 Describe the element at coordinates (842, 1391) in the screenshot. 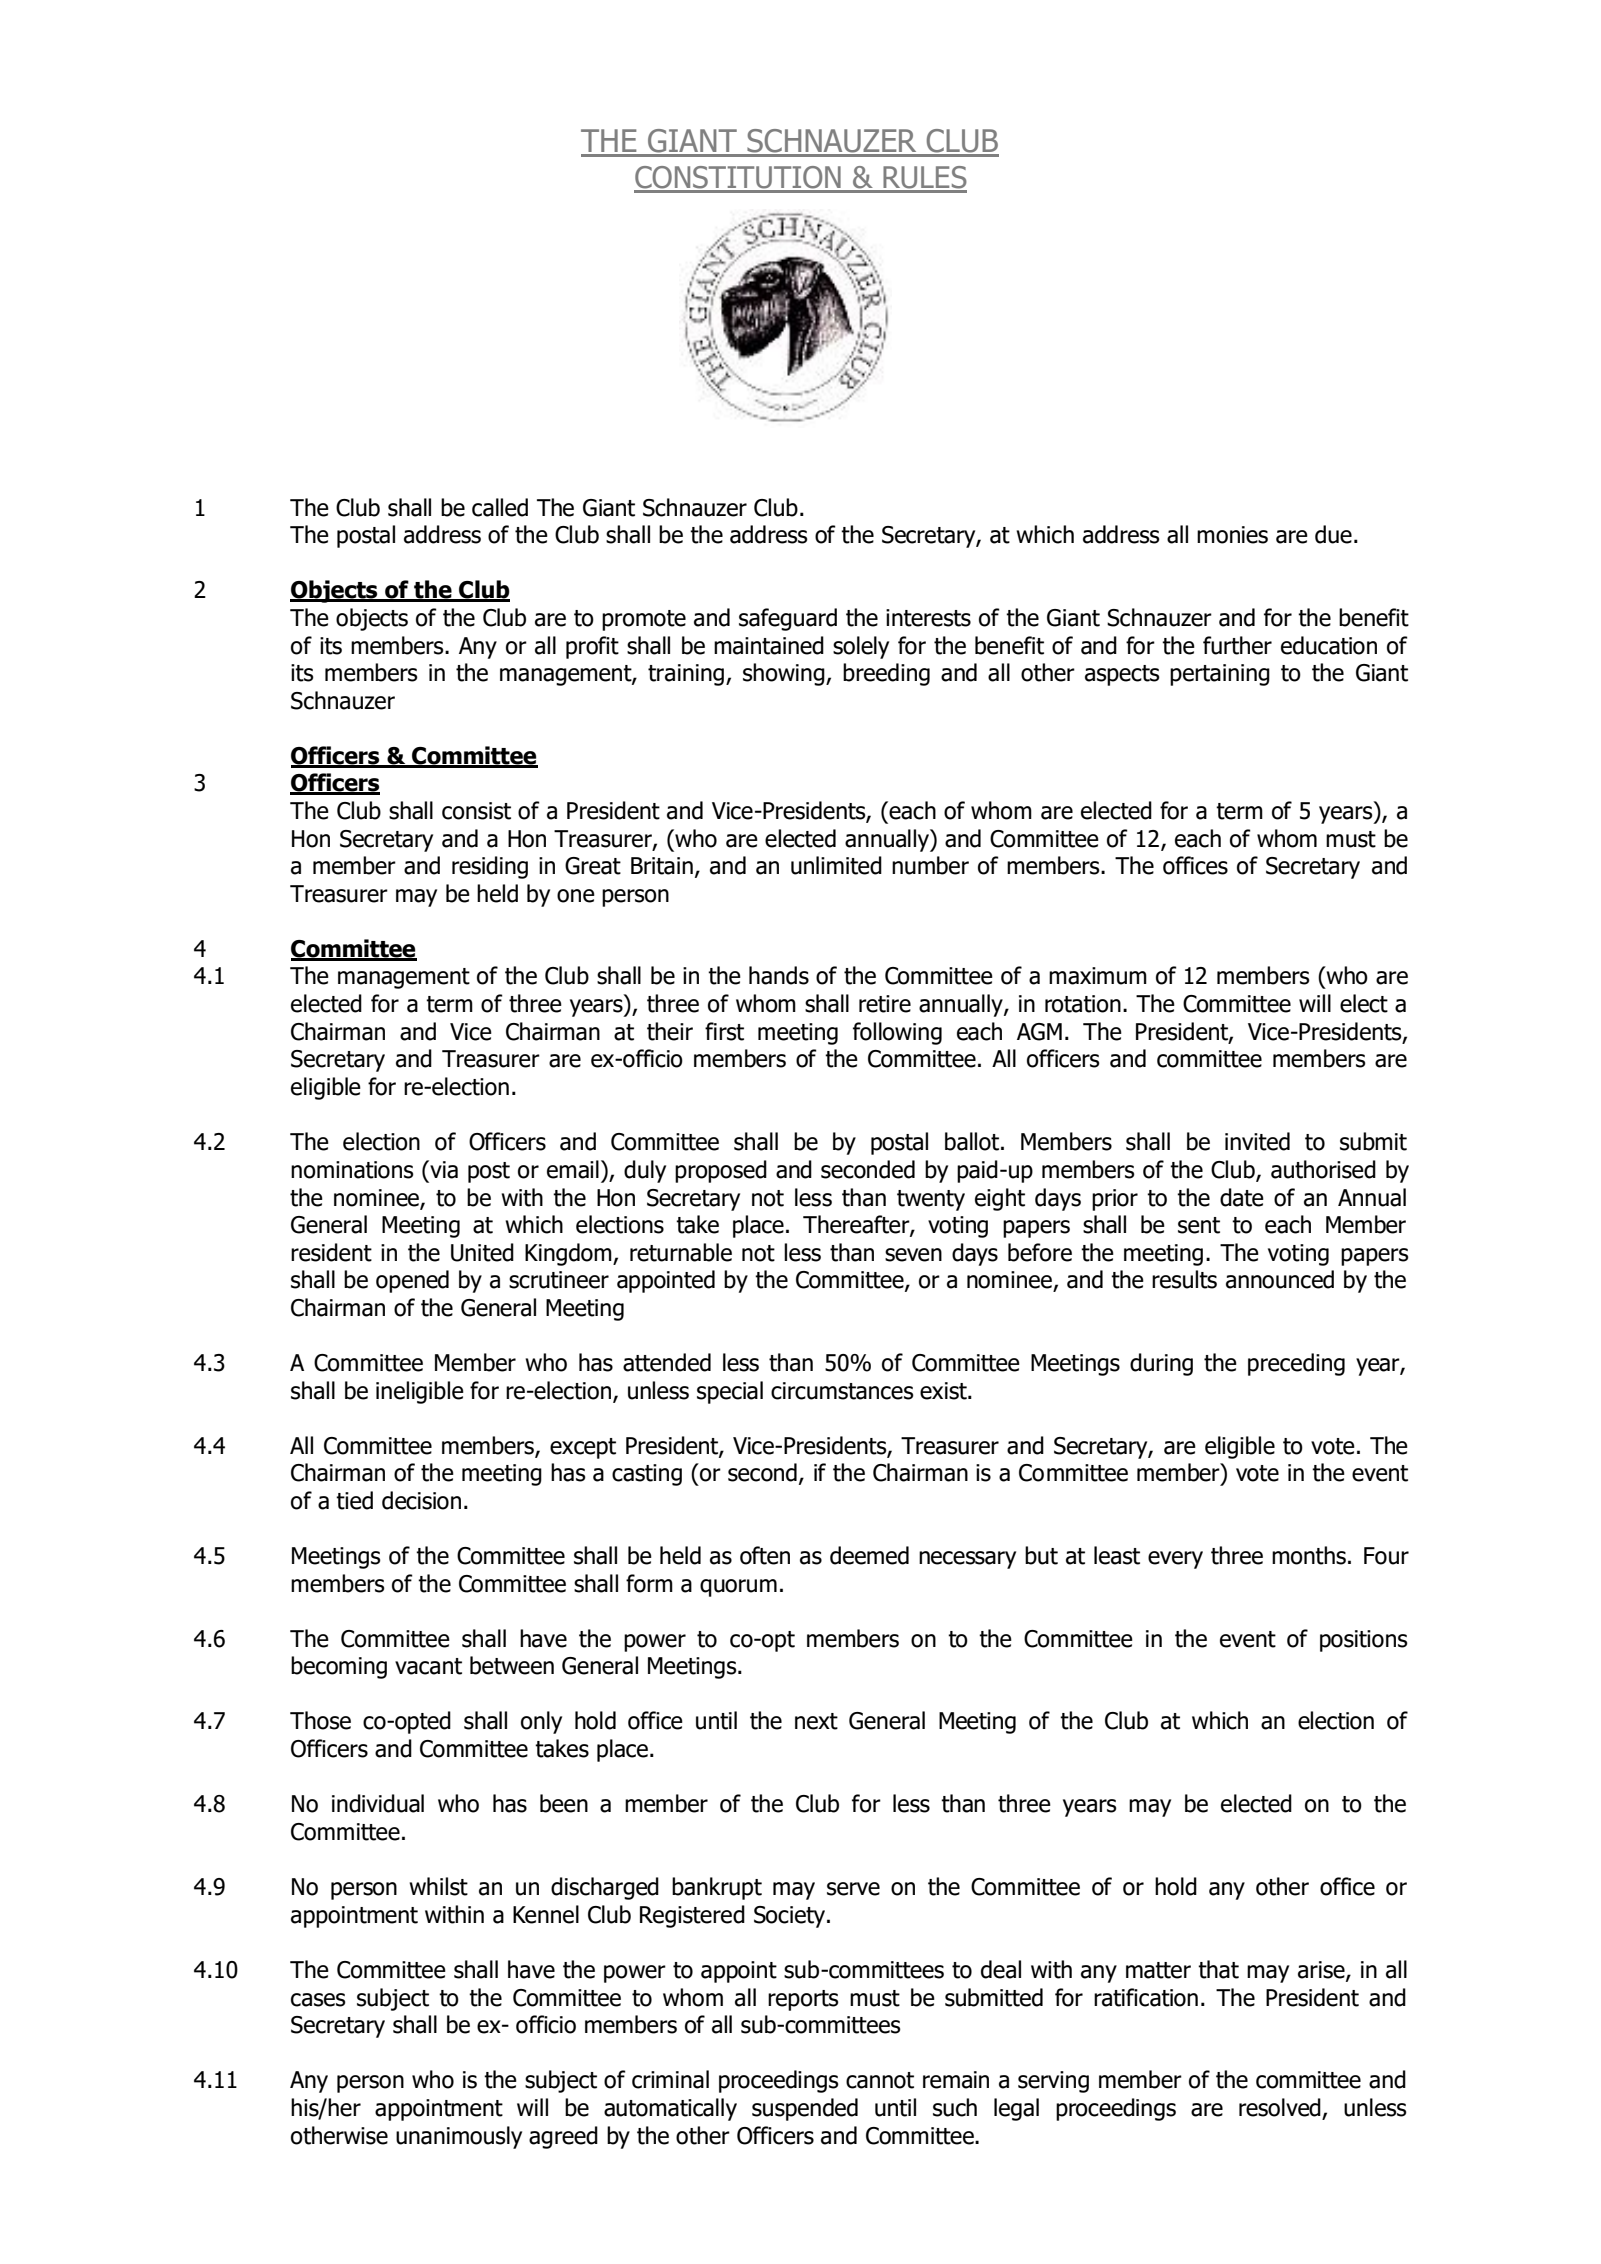

I see `circumstances` at that location.
